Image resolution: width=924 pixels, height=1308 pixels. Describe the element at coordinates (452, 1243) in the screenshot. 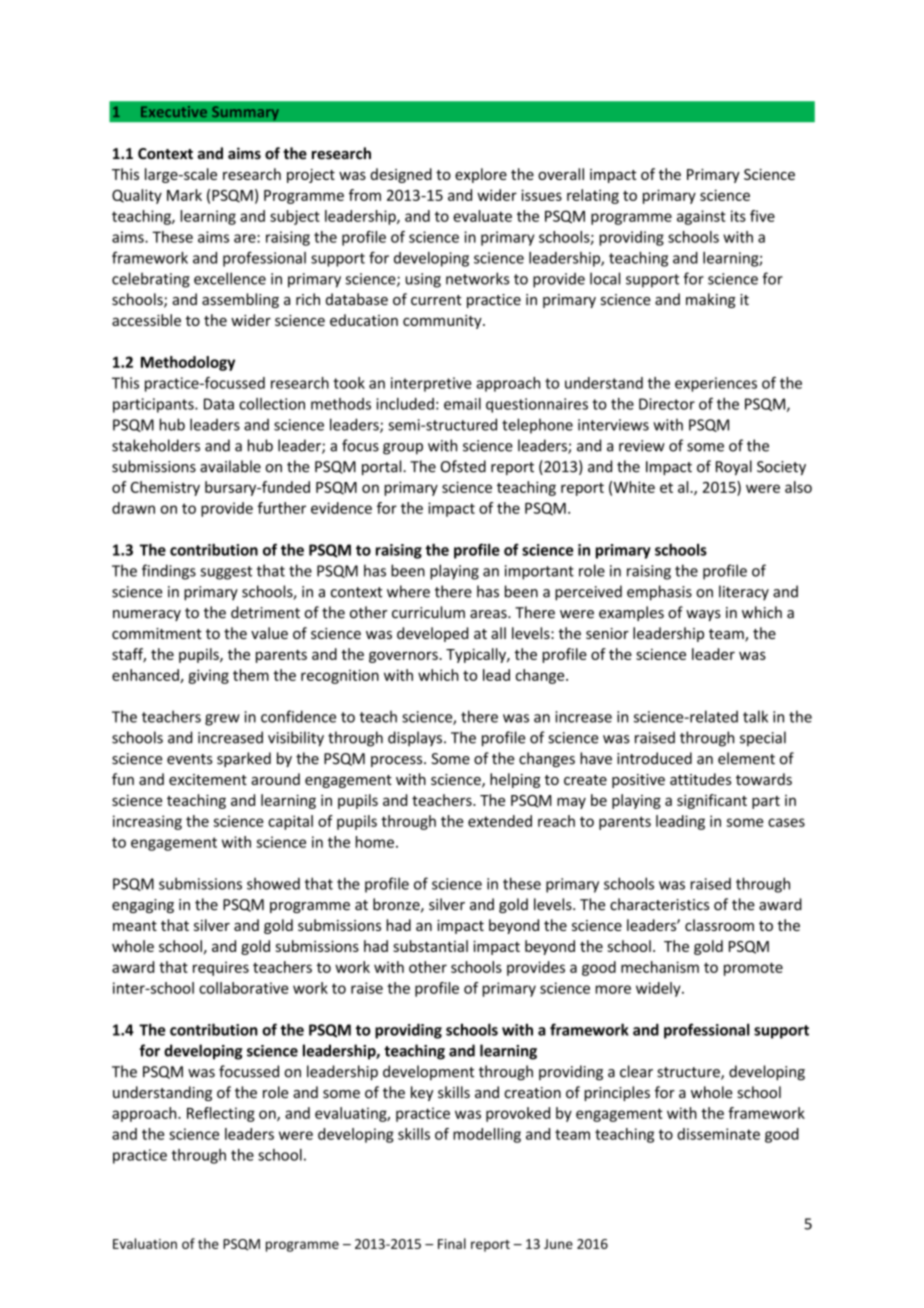

I see `Final` at that location.
